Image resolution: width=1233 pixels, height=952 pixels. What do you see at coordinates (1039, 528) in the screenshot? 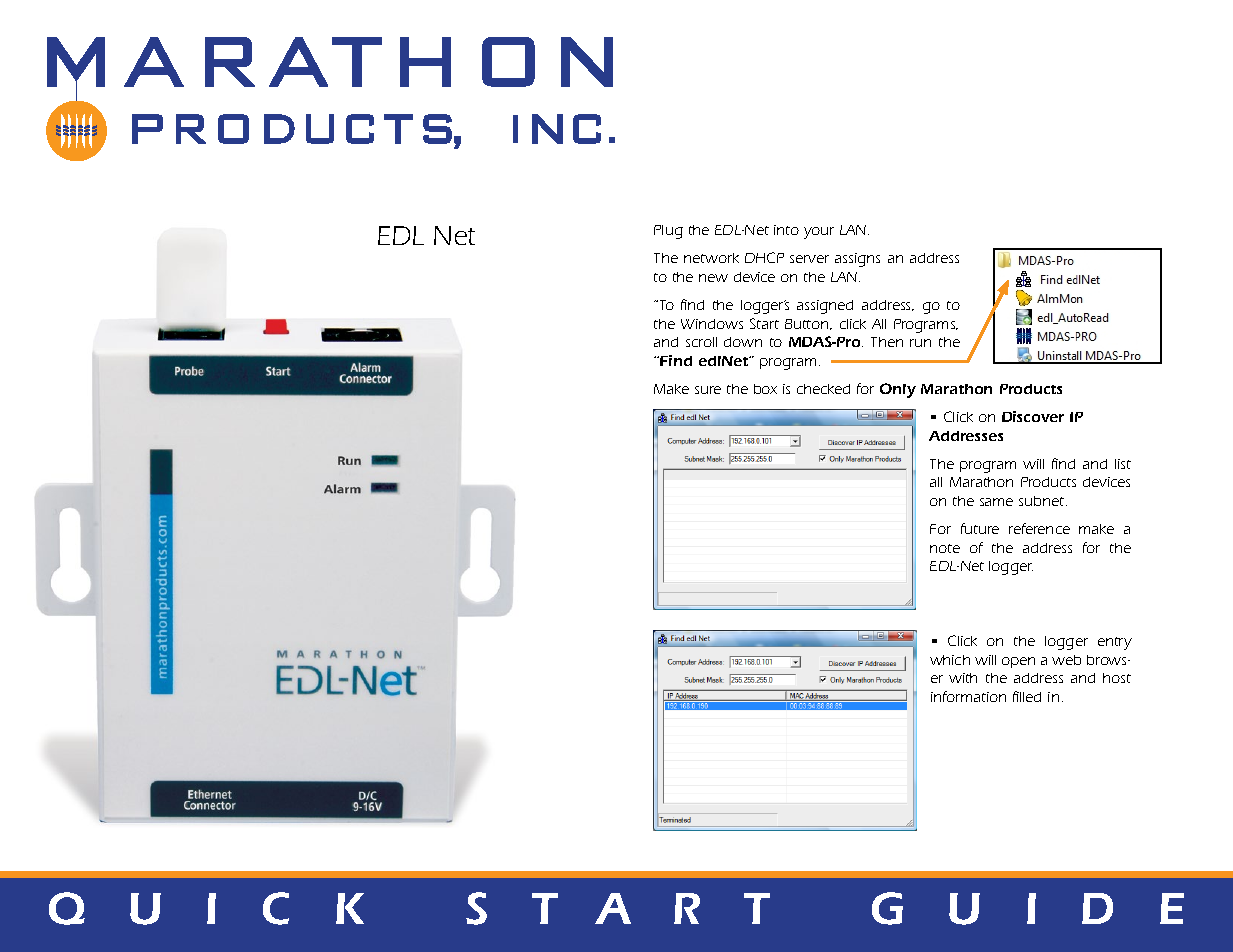
I see `reference` at bounding box center [1039, 528].
